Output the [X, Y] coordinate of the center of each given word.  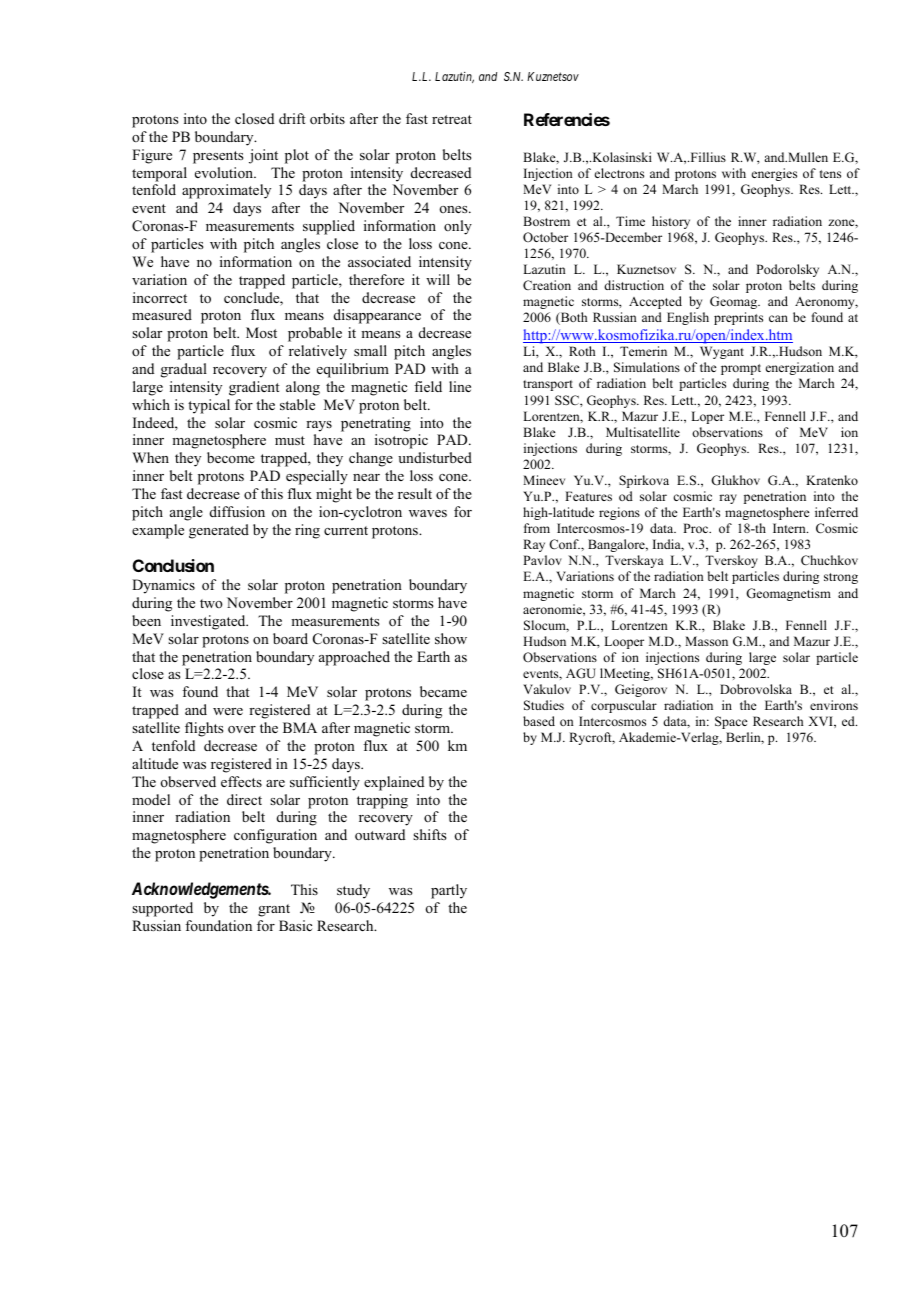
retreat [452, 119]
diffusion [237, 512]
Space [731, 722]
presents [218, 157]
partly [449, 891]
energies [774, 174]
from [537, 528]
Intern [790, 528]
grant [274, 910]
